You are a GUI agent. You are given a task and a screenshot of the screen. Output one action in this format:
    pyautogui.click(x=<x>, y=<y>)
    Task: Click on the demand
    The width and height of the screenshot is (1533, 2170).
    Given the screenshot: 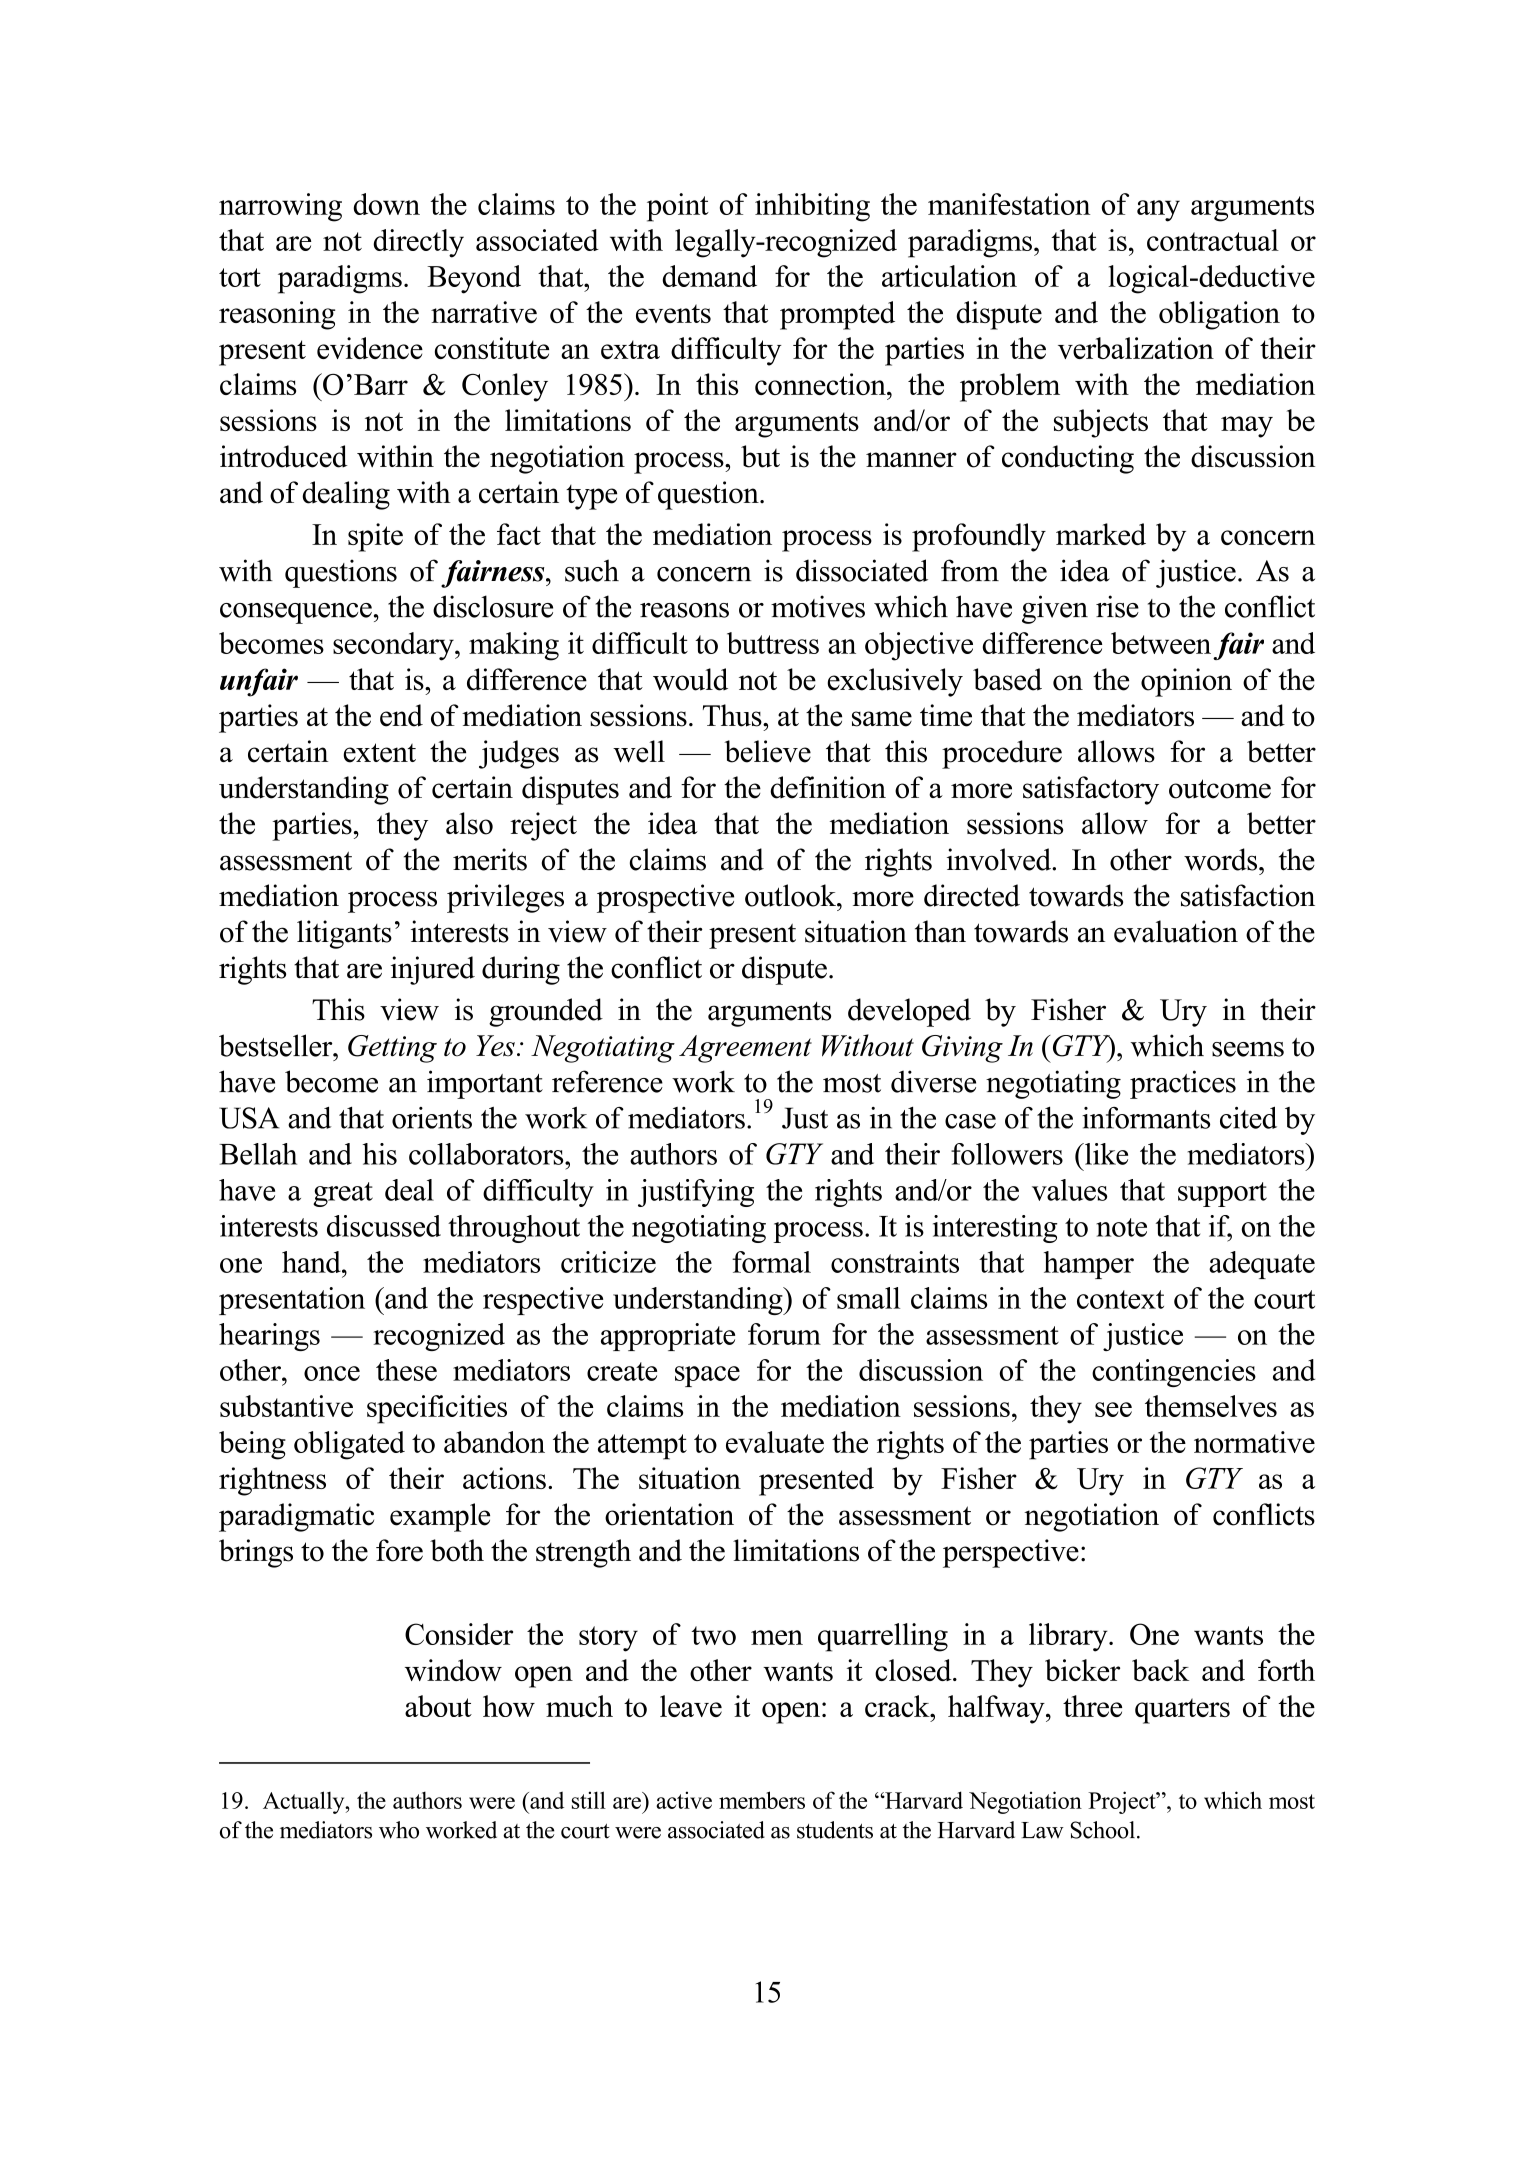 What is the action you would take?
    pyautogui.click(x=709, y=276)
